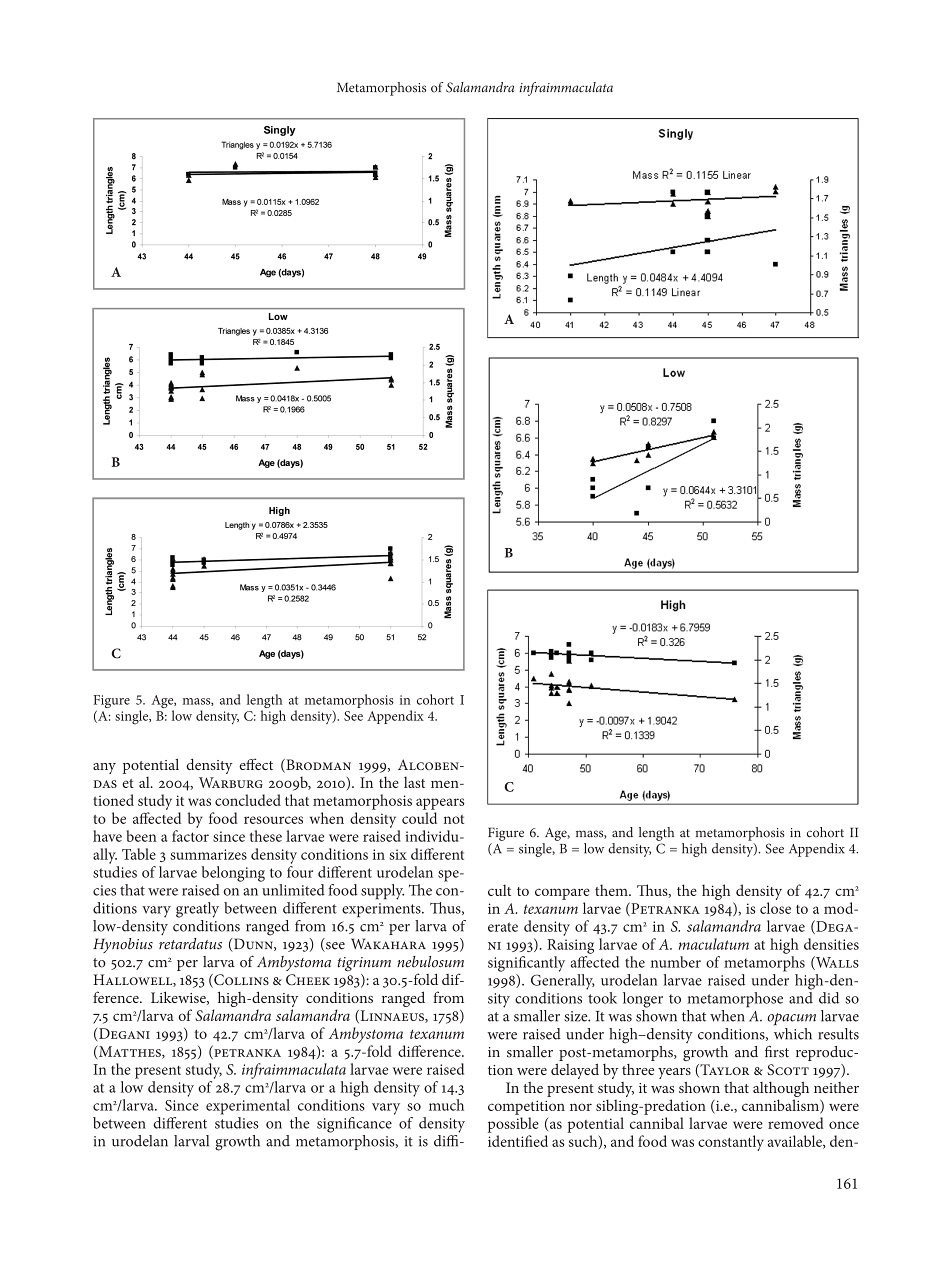  What do you see at coordinates (231, 782) in the document?
I see `Warburg` at bounding box center [231, 782].
